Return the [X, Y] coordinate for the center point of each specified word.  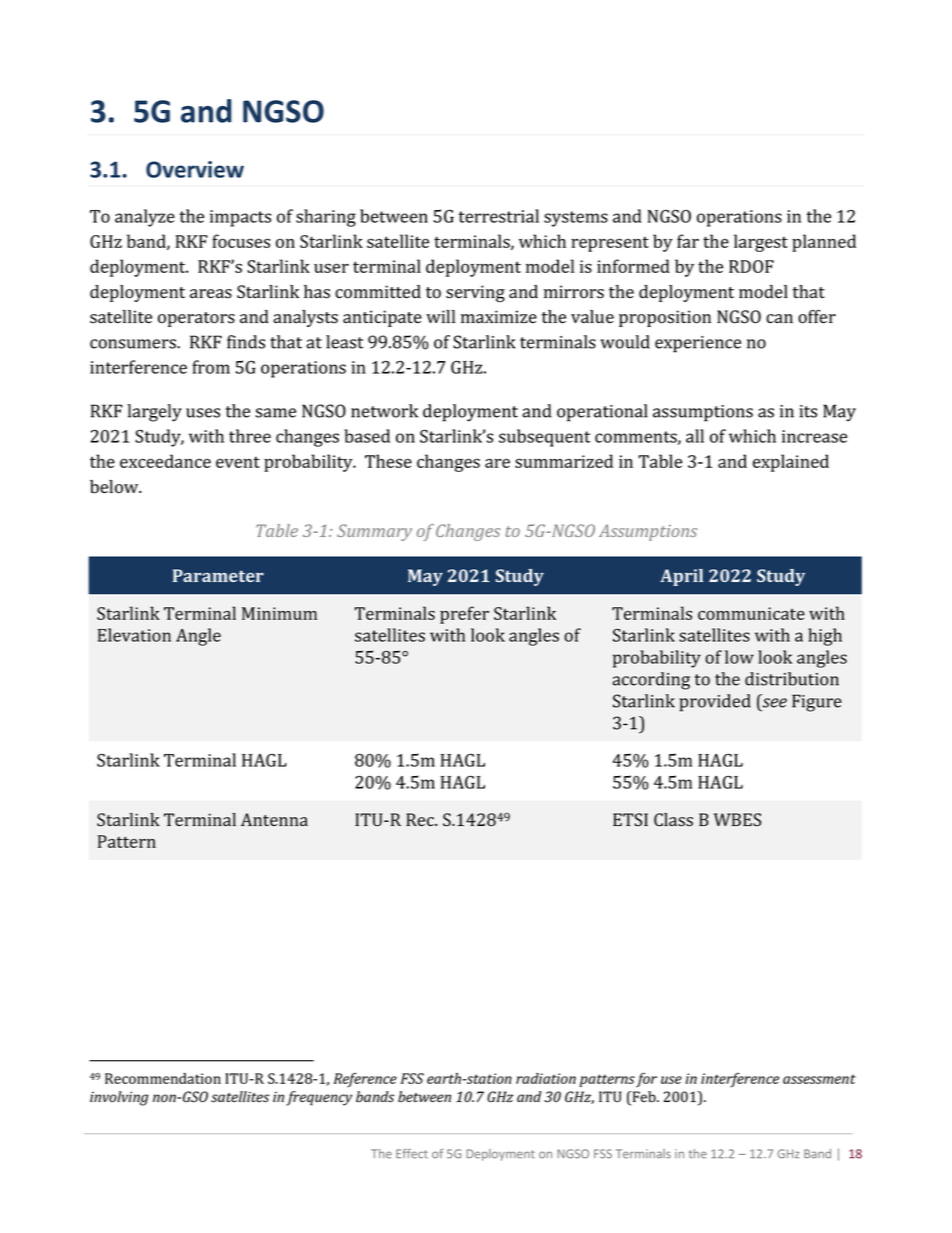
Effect [412, 1153]
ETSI [630, 820]
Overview [195, 169]
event [238, 462]
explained [791, 463]
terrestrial [498, 216]
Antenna [274, 819]
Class [673, 820]
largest [761, 243]
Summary [374, 532]
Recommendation [163, 1078]
